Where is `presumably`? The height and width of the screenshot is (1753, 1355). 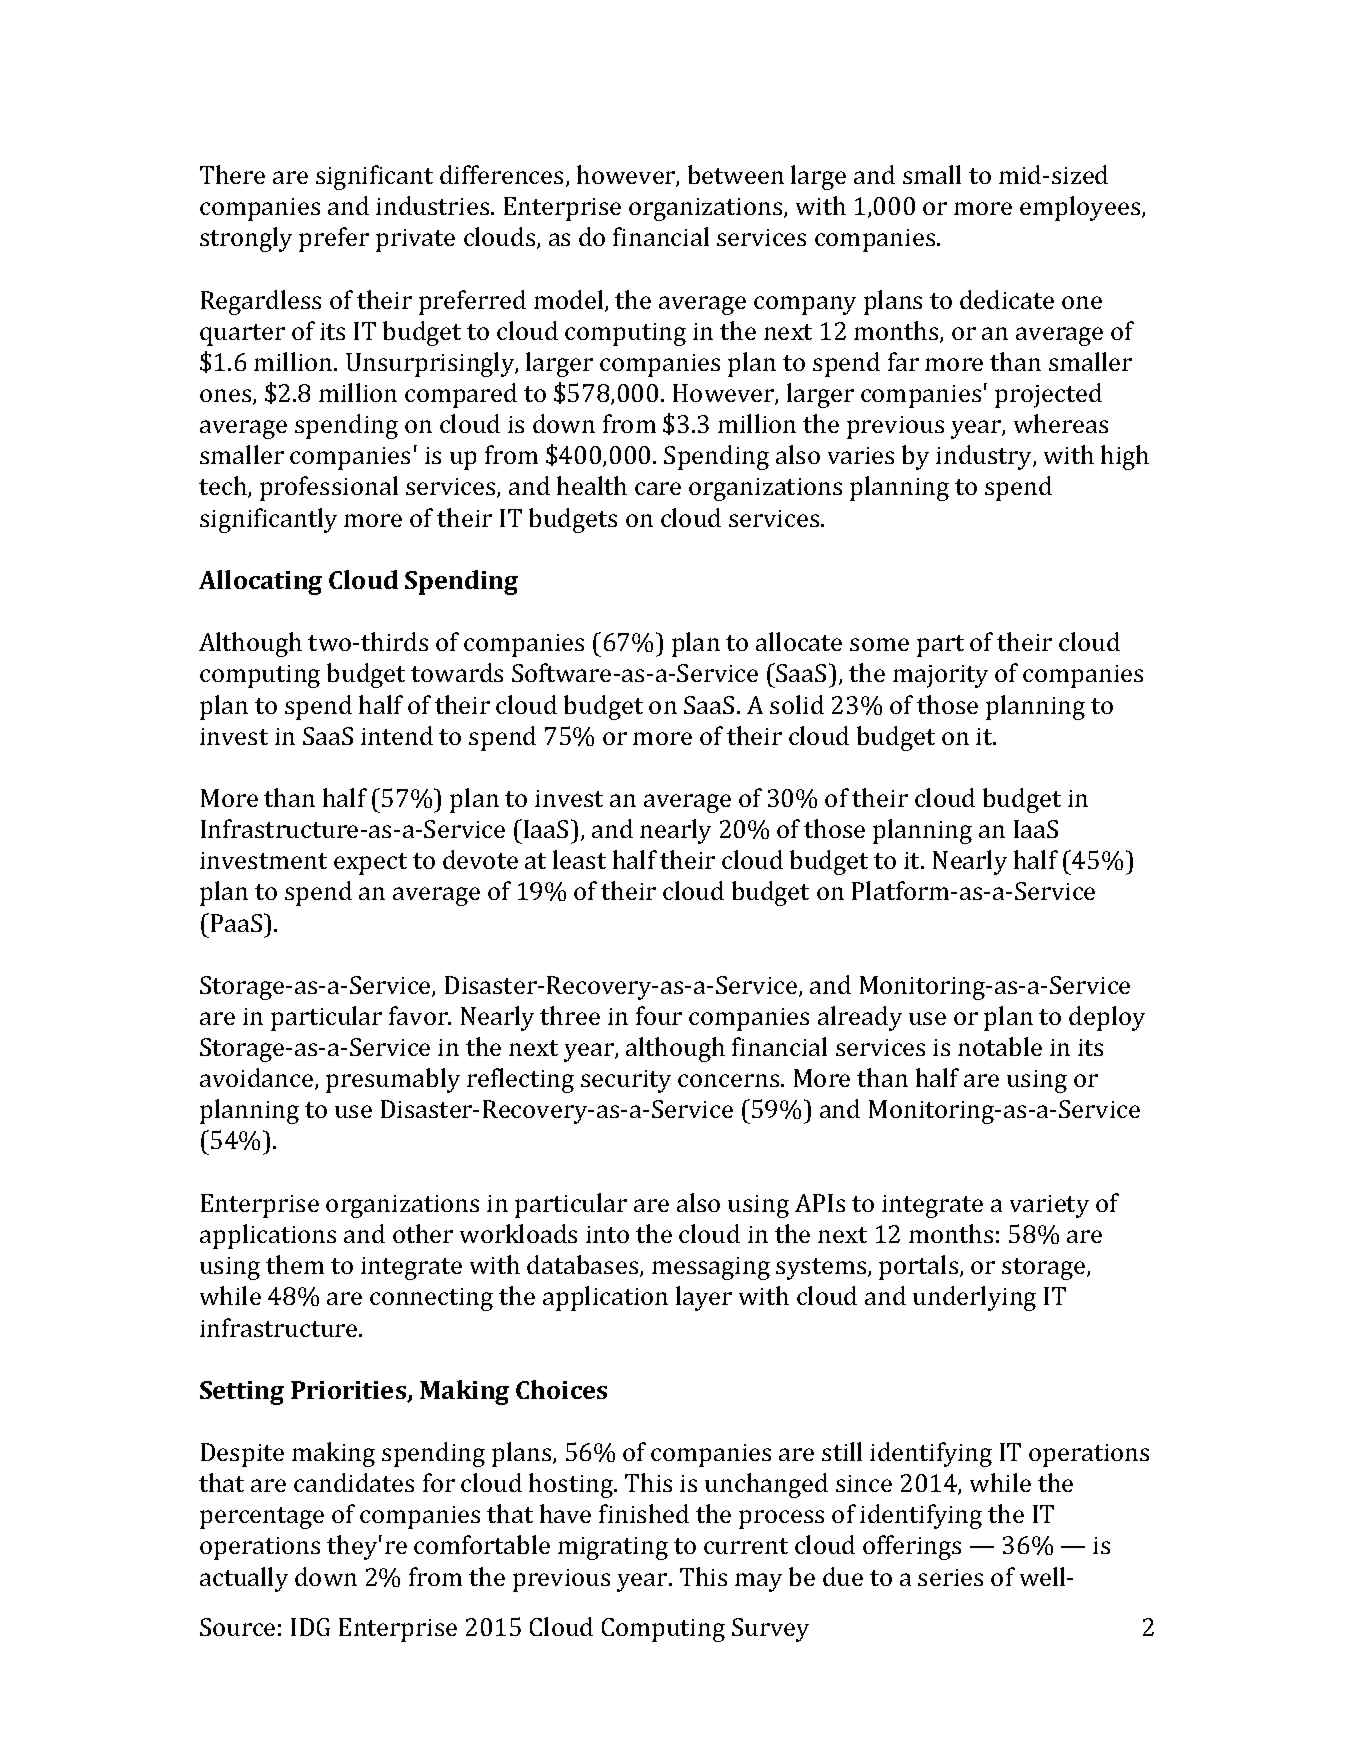 presumably is located at coordinates (393, 1080).
